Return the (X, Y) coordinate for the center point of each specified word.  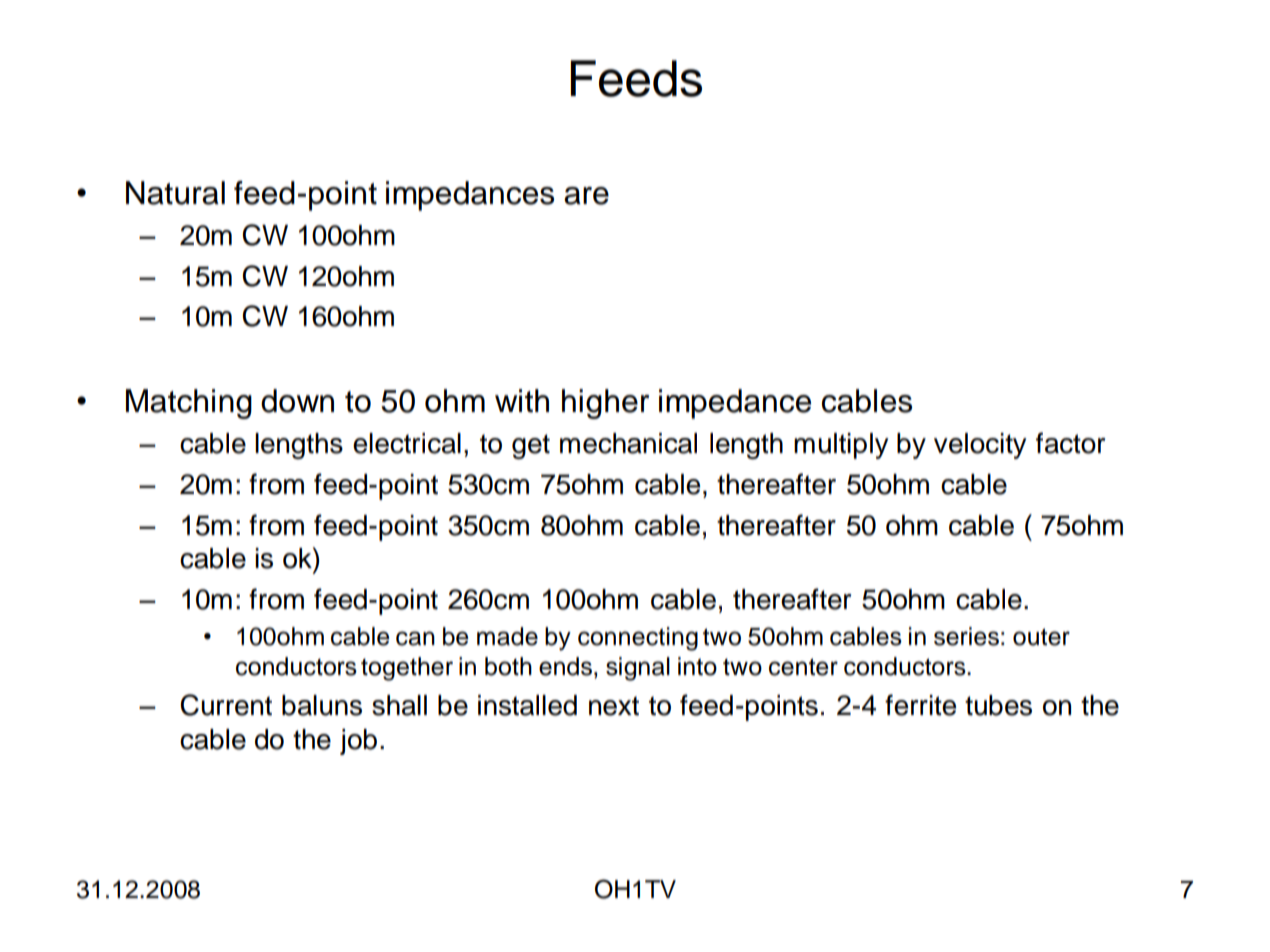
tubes (998, 705)
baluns (322, 705)
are (586, 196)
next (614, 706)
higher (605, 404)
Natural (175, 193)
